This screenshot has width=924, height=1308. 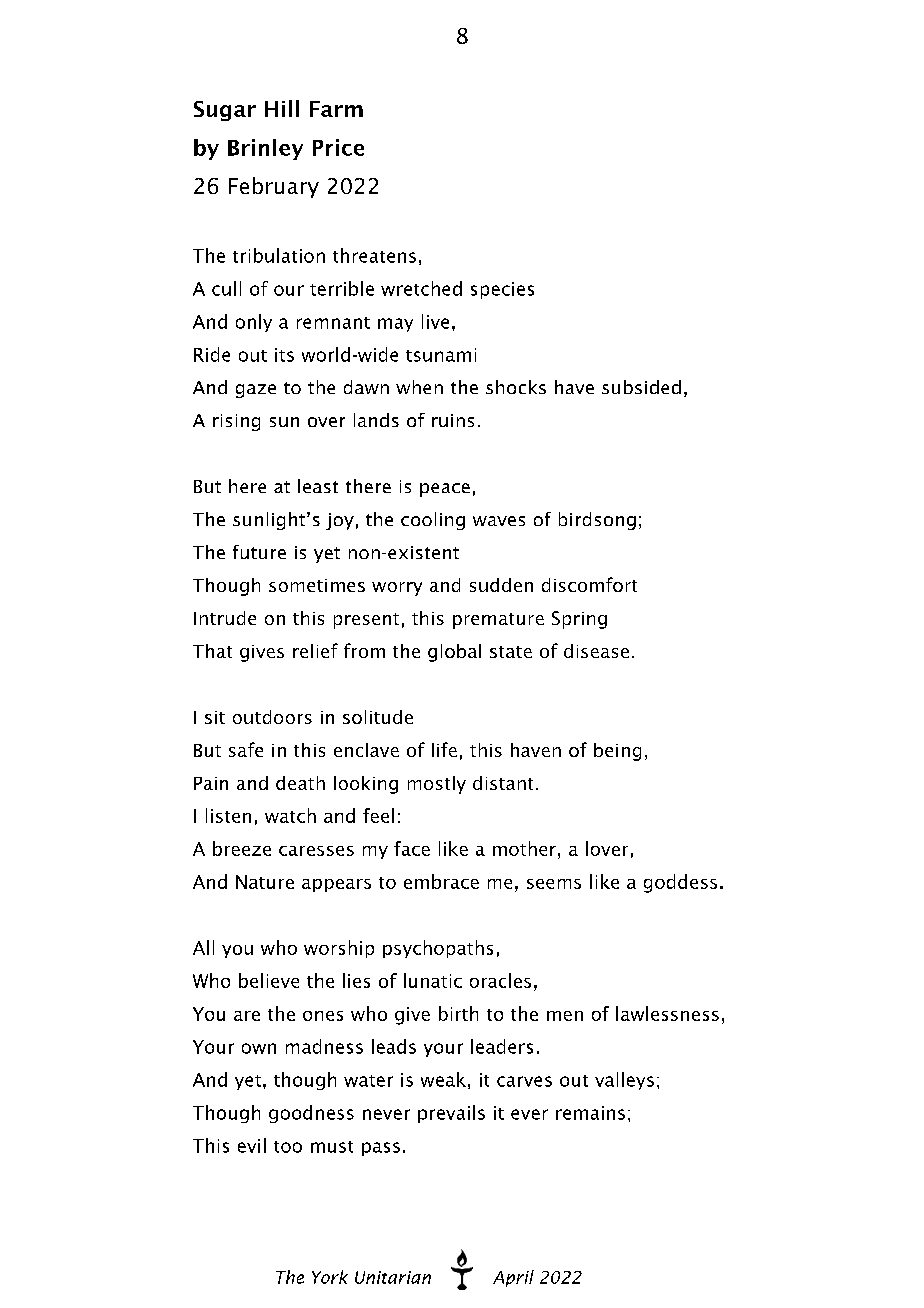 What do you see at coordinates (667, 1013) in the screenshot?
I see `lawlessness` at bounding box center [667, 1013].
